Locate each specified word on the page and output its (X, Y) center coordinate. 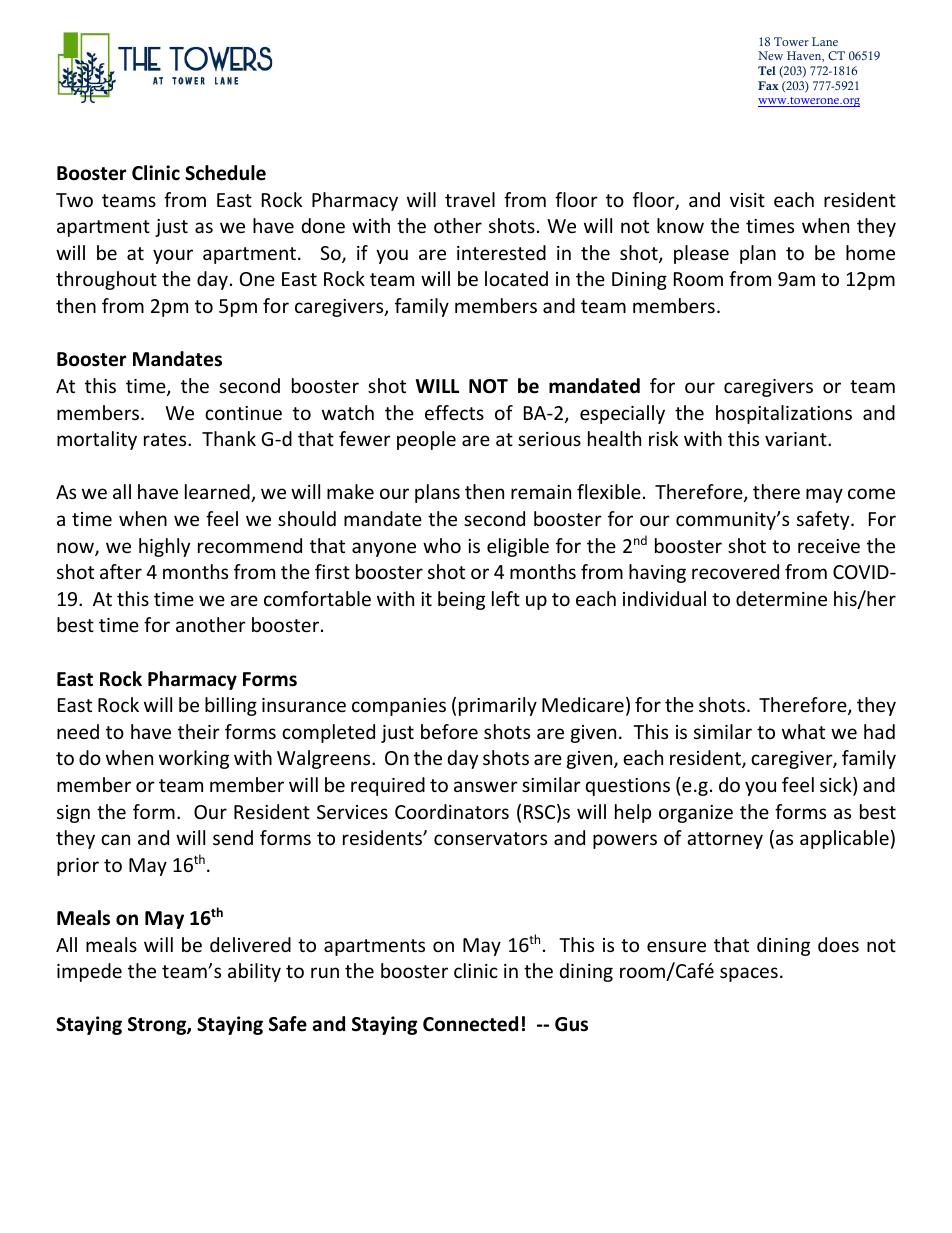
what (803, 731)
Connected (470, 1024)
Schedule (225, 173)
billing (231, 706)
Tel (767, 70)
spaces (749, 974)
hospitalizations (784, 414)
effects (454, 412)
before (449, 731)
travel (470, 199)
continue (243, 413)
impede (89, 972)
